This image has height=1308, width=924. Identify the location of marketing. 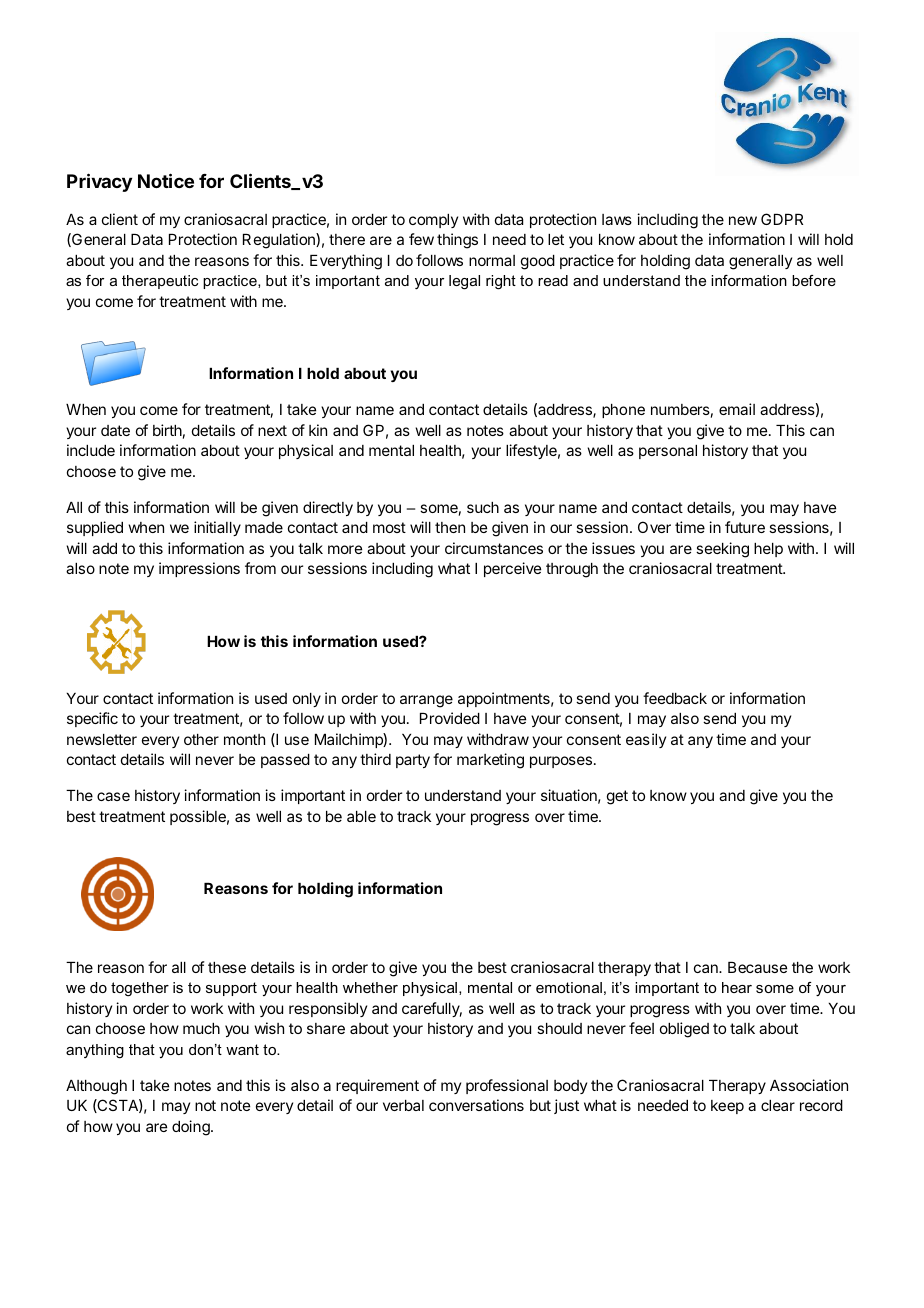
(490, 761).
